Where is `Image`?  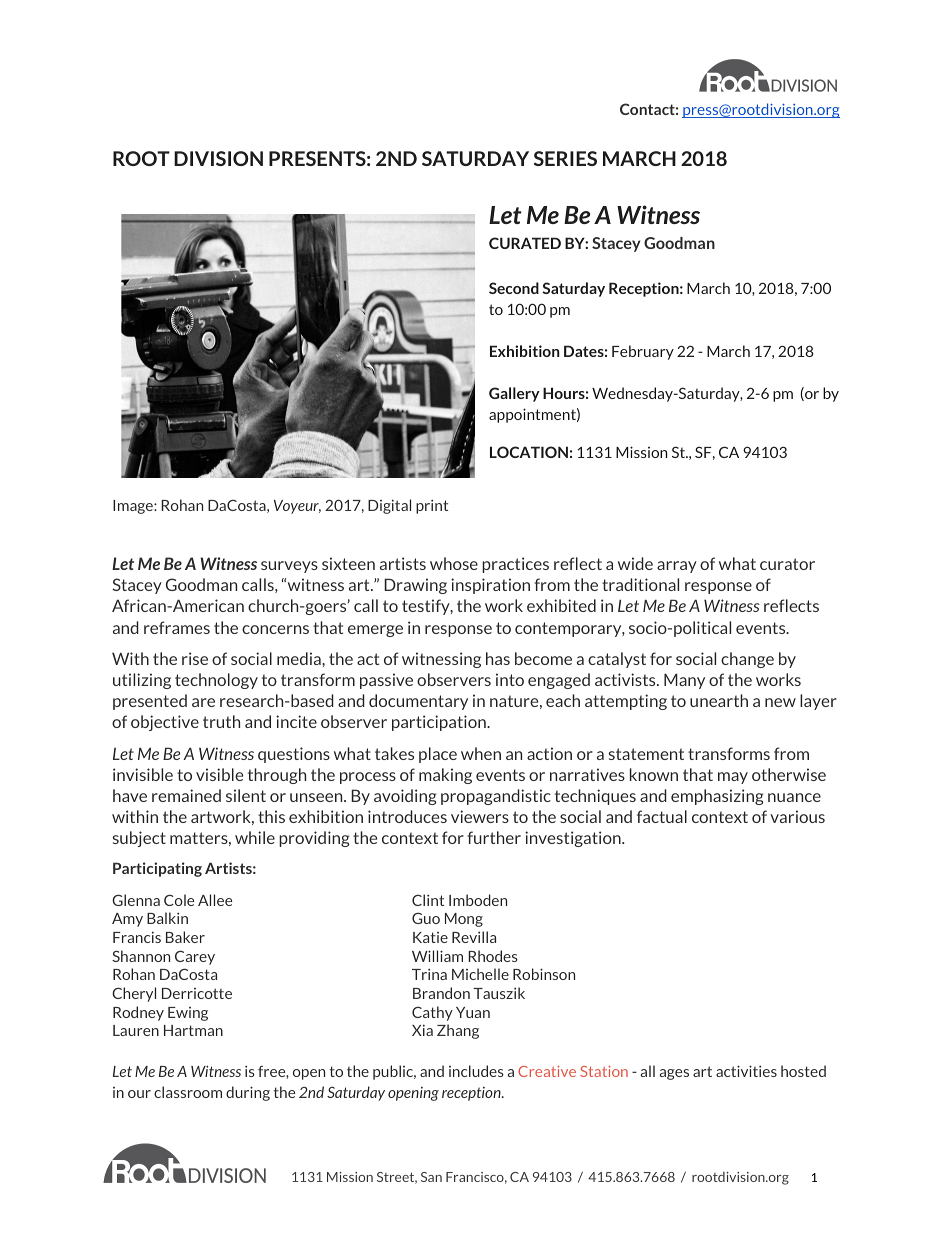
Image is located at coordinates (134, 507).
